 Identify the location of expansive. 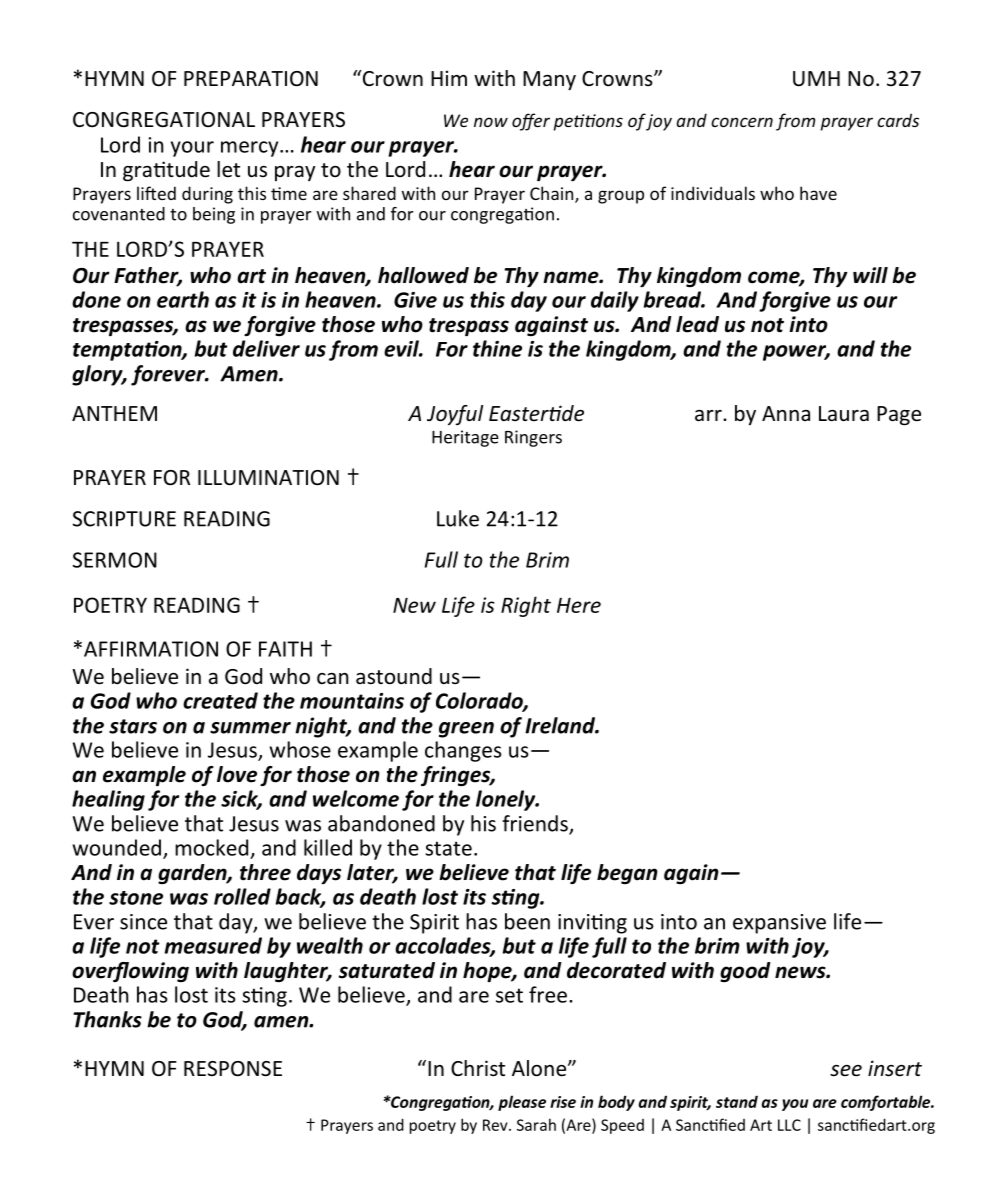
(779, 924).
